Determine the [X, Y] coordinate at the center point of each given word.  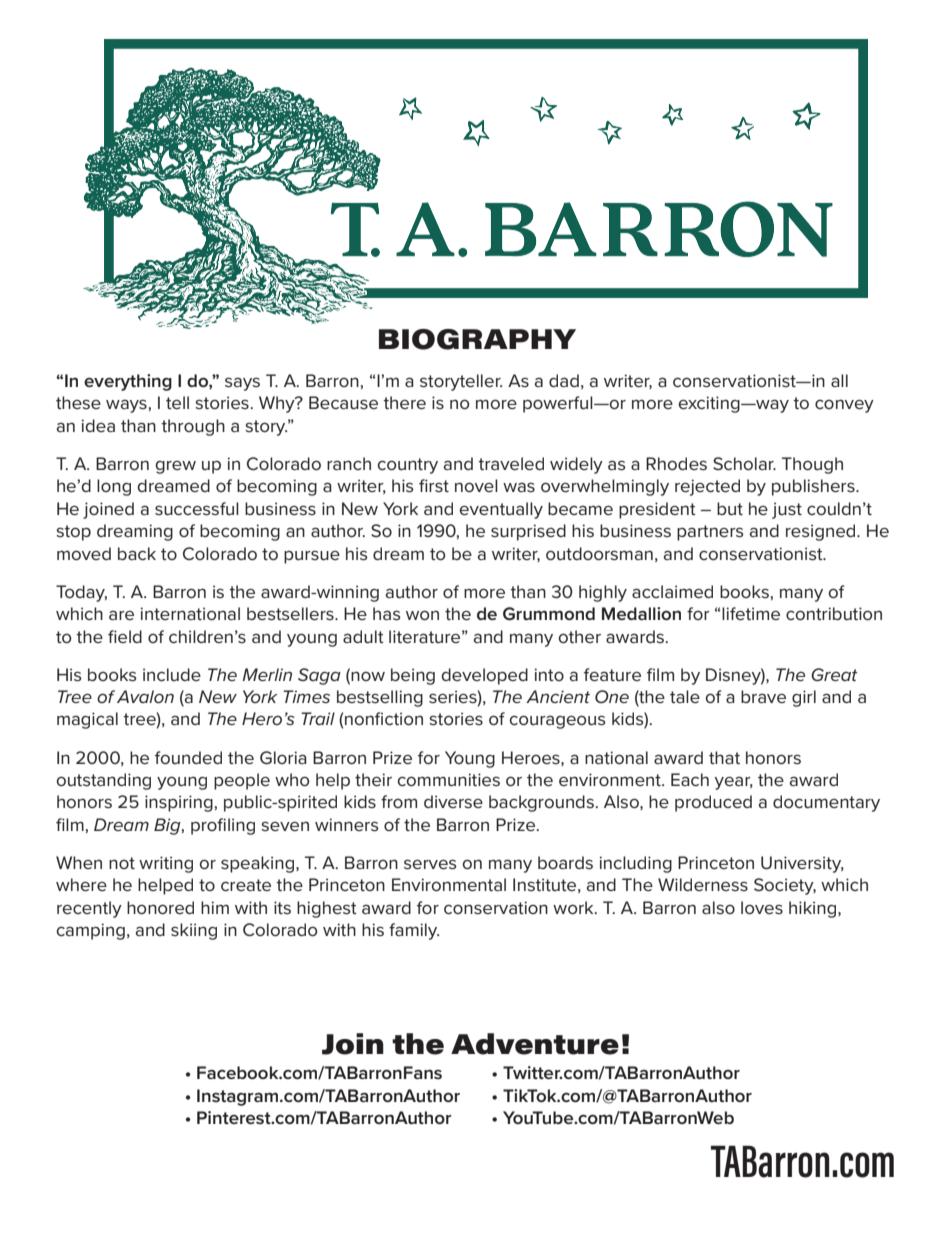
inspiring [179, 803]
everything [128, 382]
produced [713, 803]
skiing [194, 931]
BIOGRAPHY [477, 339]
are [121, 615]
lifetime [751, 614]
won [422, 615]
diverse [453, 802]
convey [844, 406]
